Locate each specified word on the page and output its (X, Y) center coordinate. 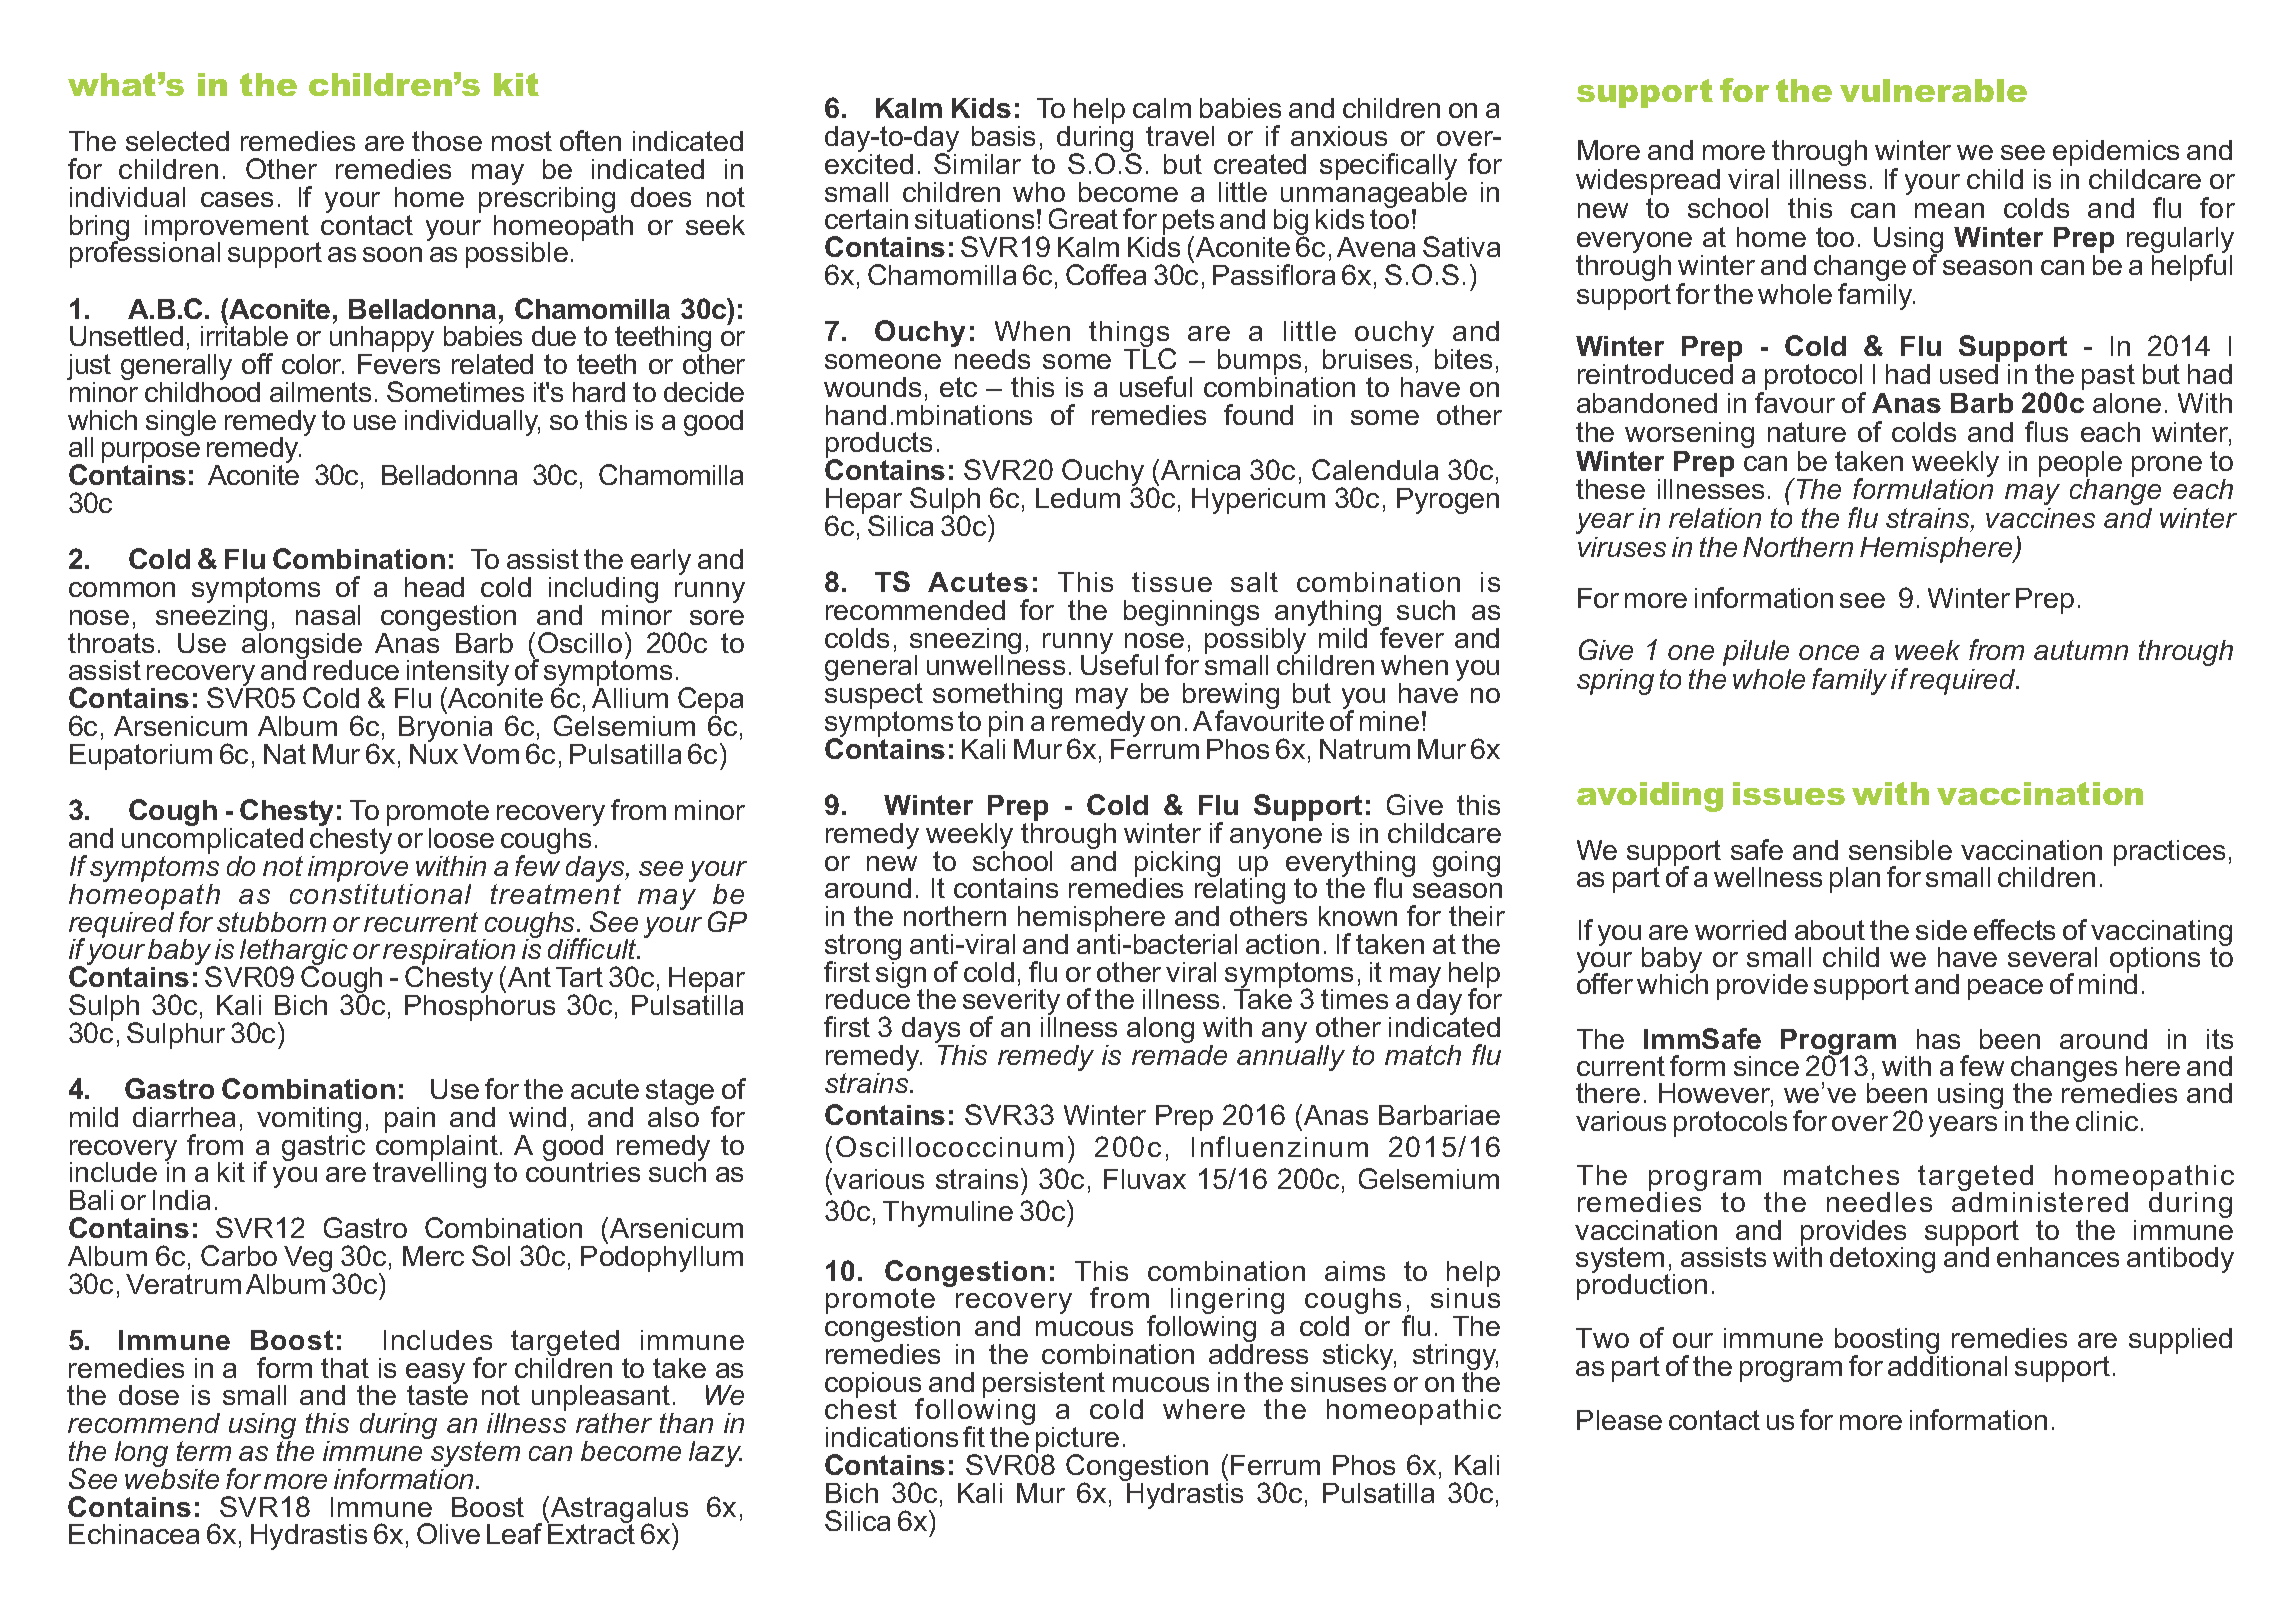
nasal (328, 615)
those (447, 141)
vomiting (309, 1121)
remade (1179, 1053)
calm (1162, 108)
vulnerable (1933, 90)
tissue (1172, 582)
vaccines (2040, 518)
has (1938, 1039)
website (172, 1477)
